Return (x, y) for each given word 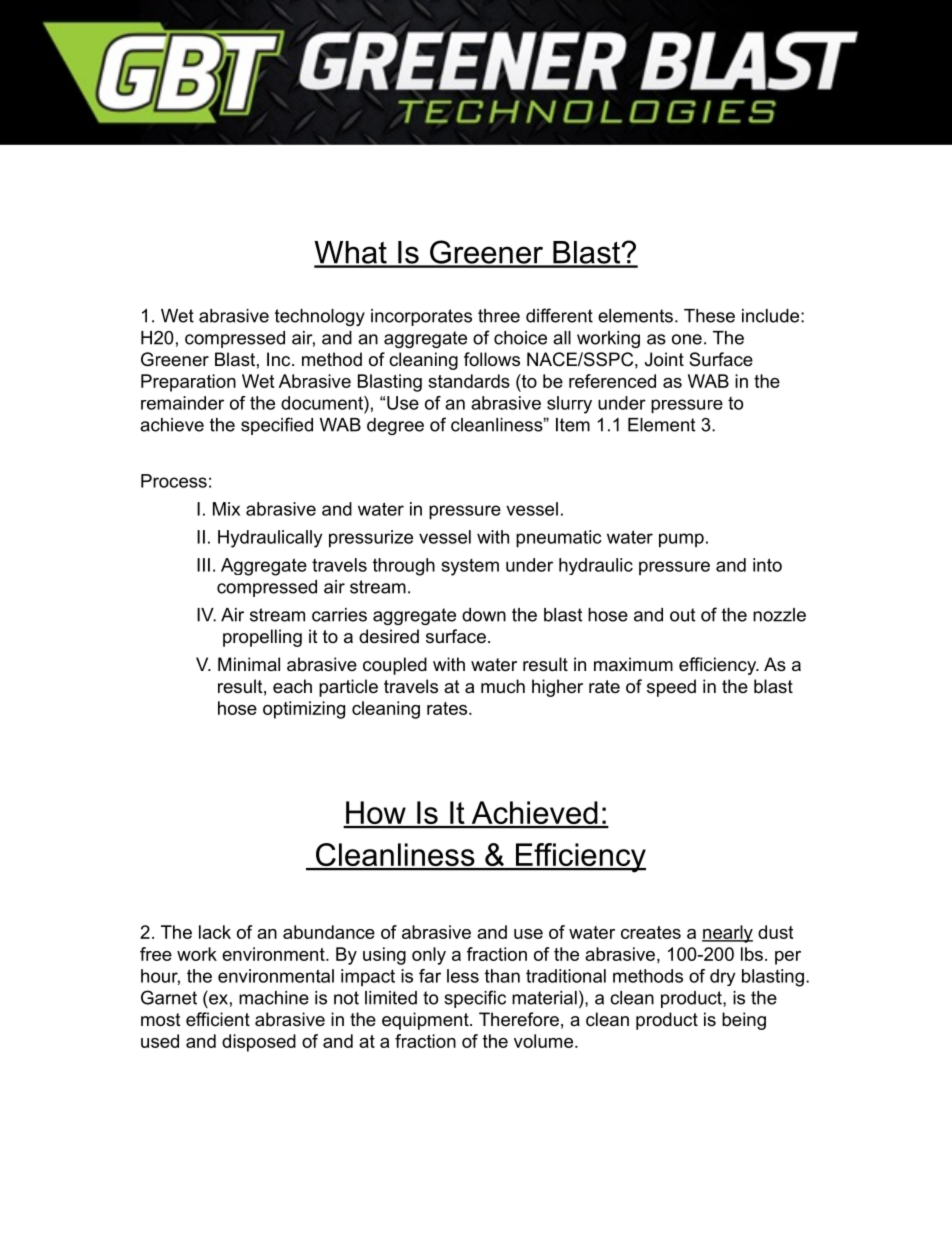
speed (671, 688)
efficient (218, 1019)
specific (475, 999)
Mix (226, 509)
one (687, 339)
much (503, 686)
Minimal (249, 664)
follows (492, 359)
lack (215, 932)
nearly (727, 934)
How (376, 814)
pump (681, 540)
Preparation (188, 383)
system (470, 567)
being (744, 1021)
